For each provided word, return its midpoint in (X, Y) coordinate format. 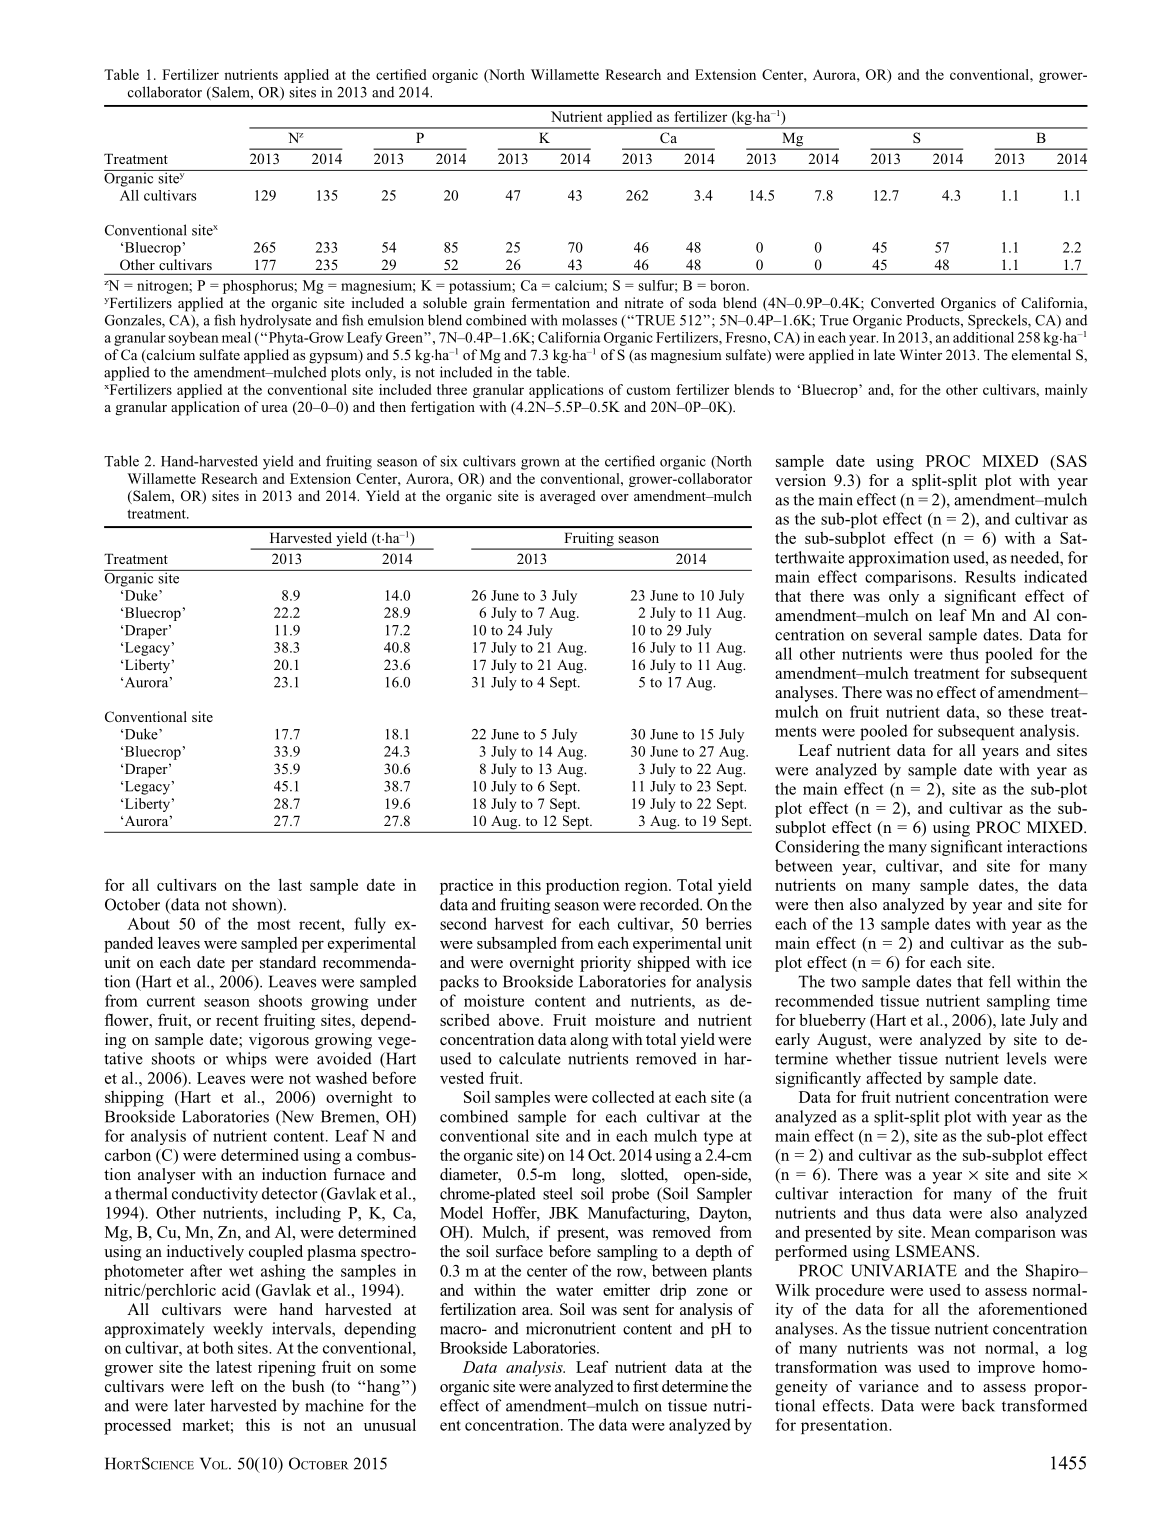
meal (236, 337)
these (1026, 711)
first (646, 1386)
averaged (568, 497)
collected (623, 1097)
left (222, 1386)
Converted (903, 302)
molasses (589, 320)
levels (1026, 1058)
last (290, 885)
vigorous (279, 1041)
